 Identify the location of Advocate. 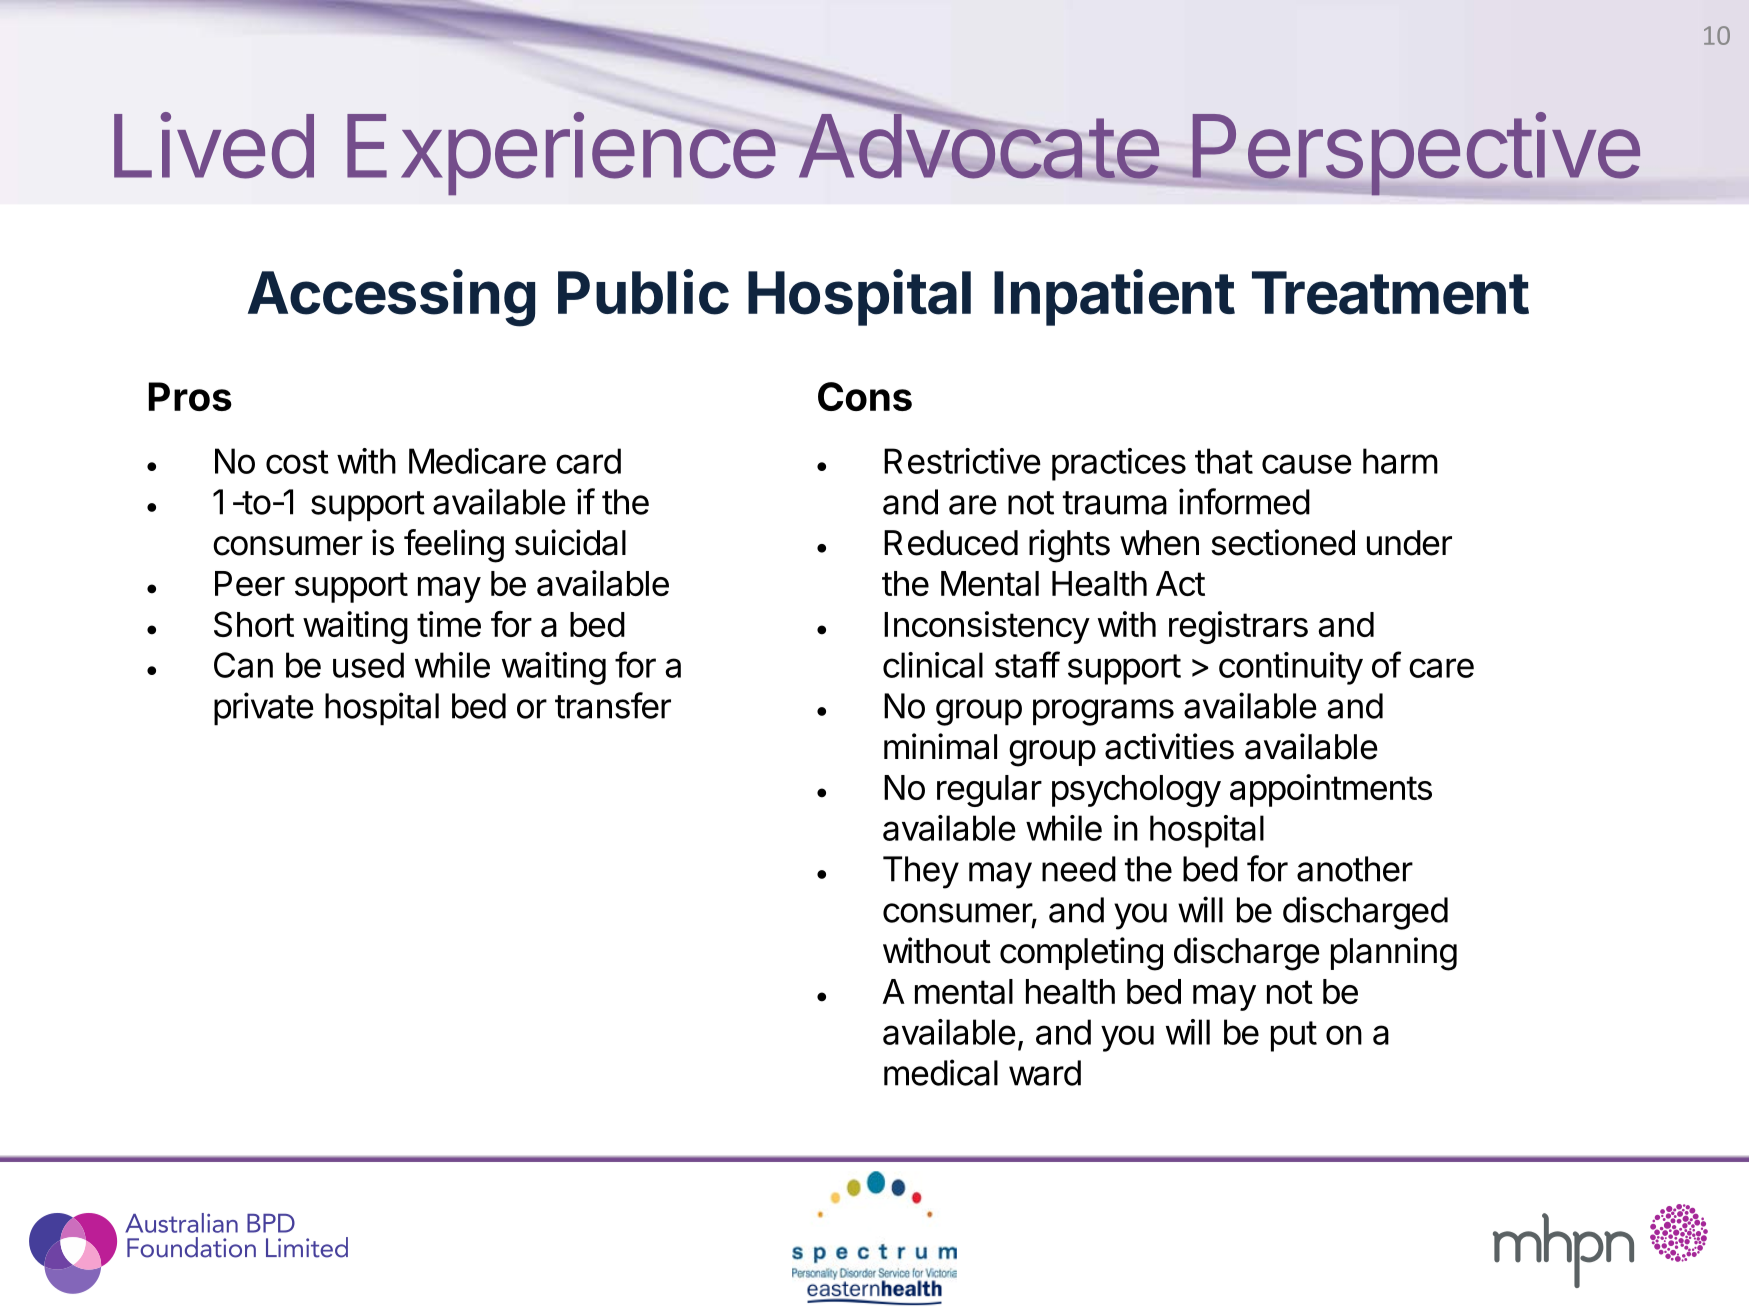
(977, 146).
